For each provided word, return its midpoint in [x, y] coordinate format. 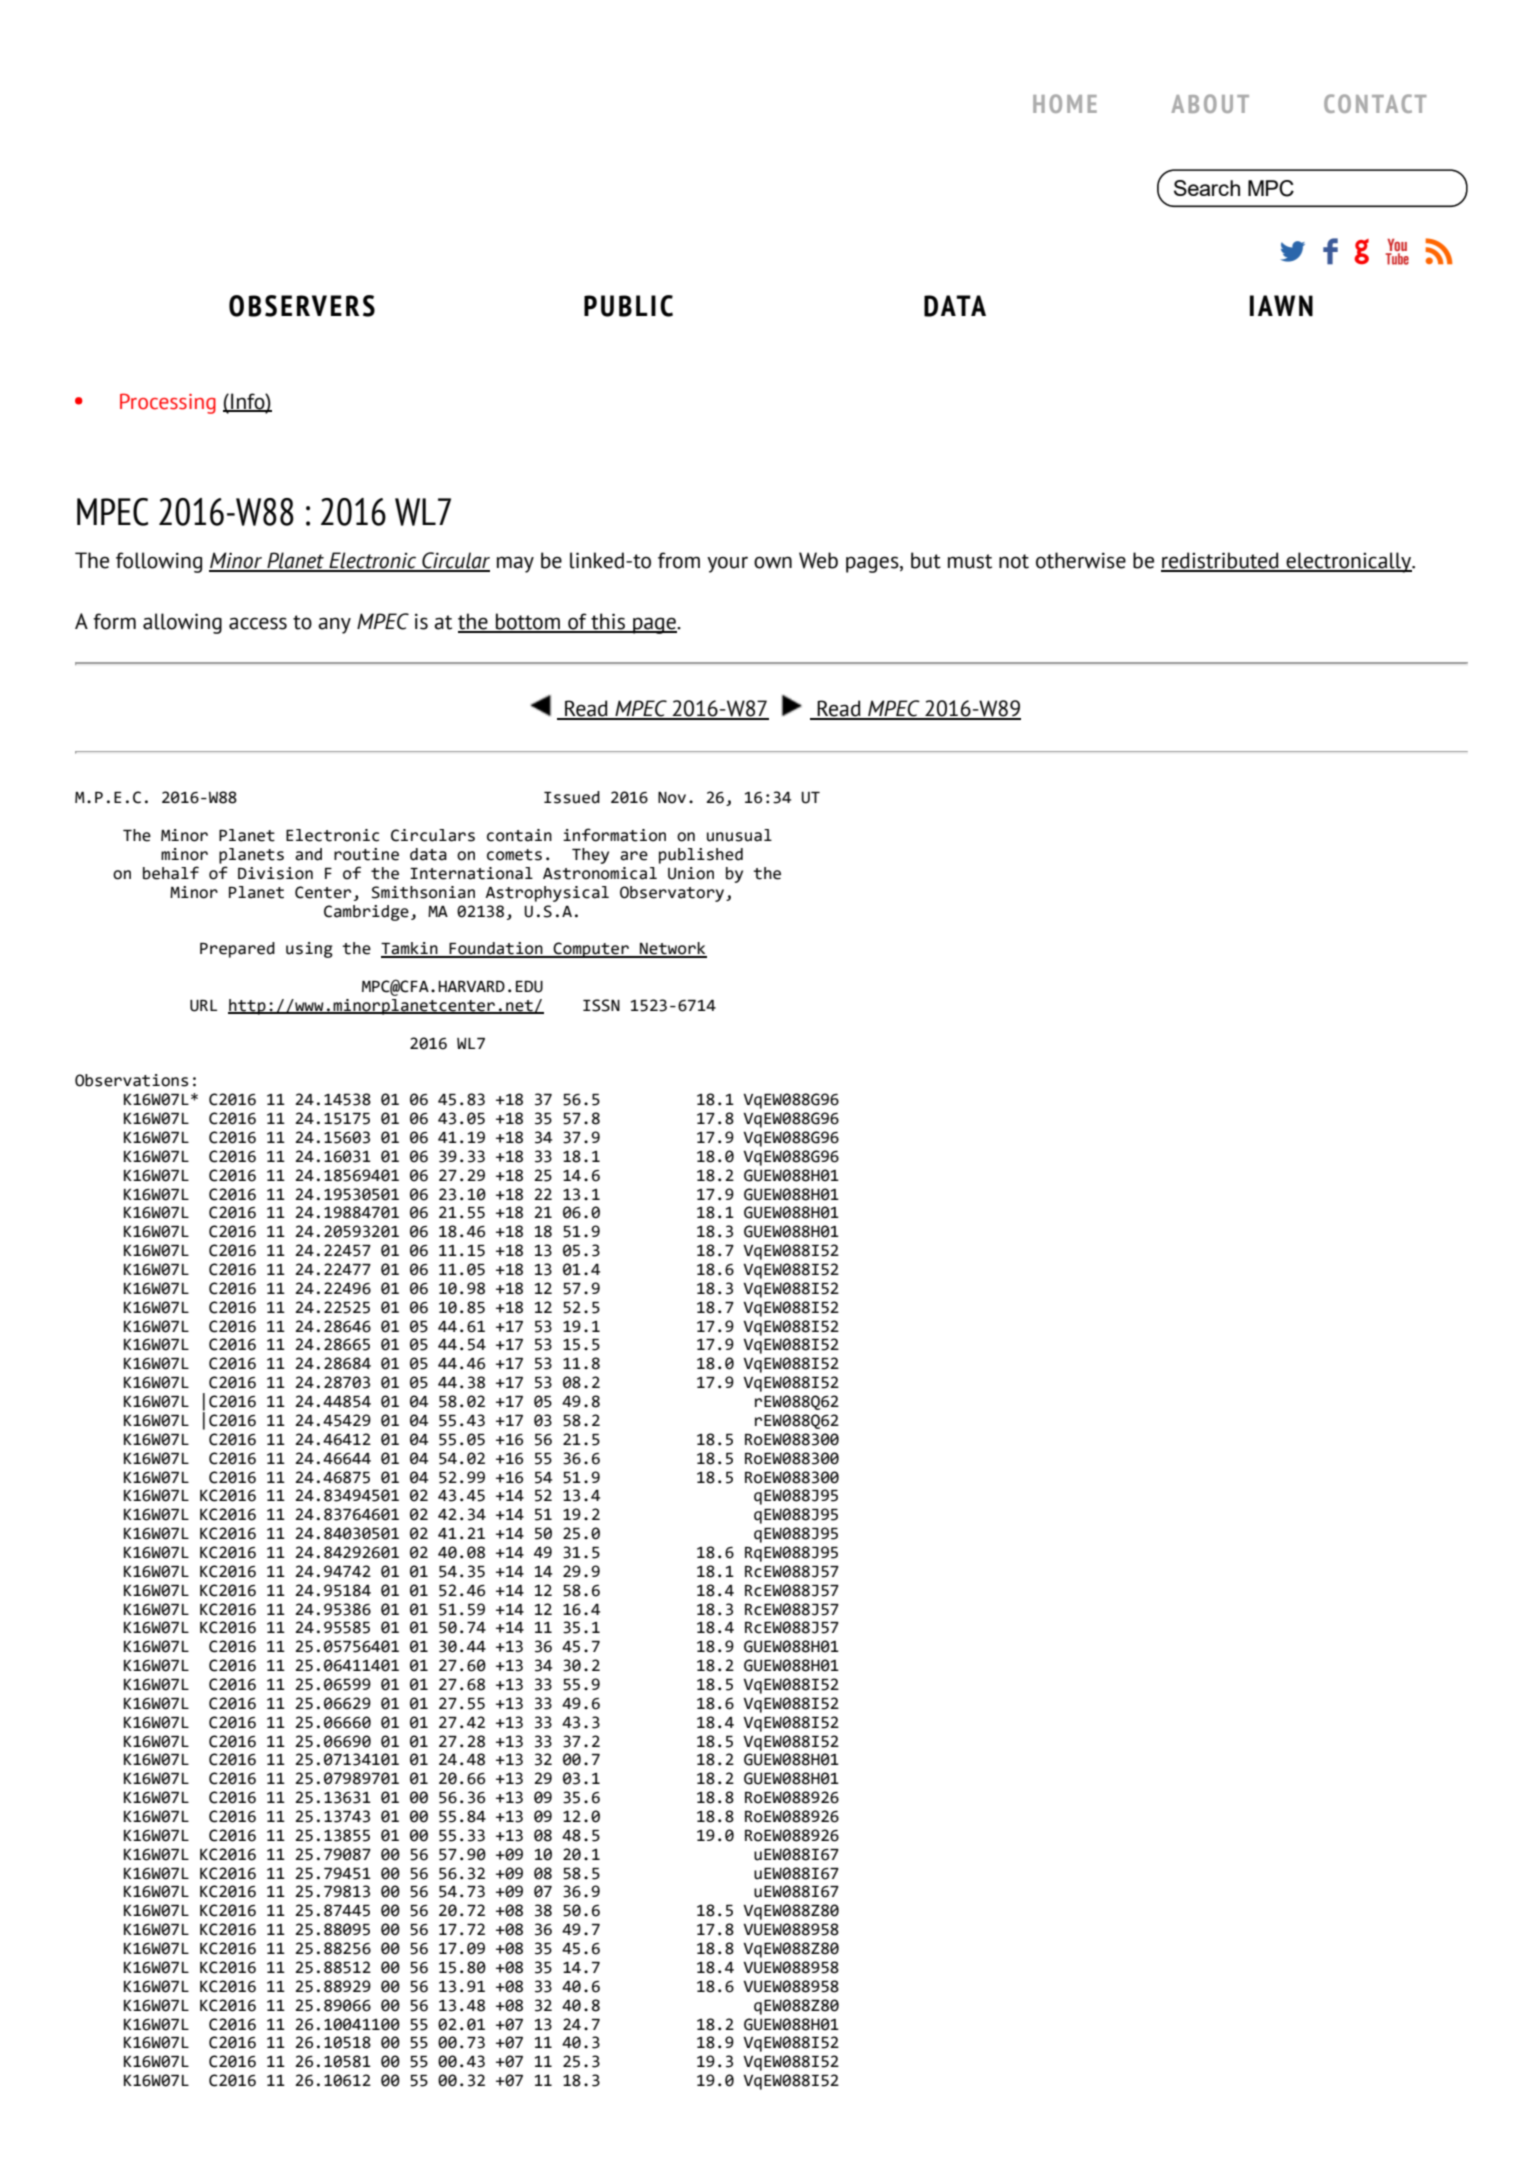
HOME [1065, 103]
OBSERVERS [302, 306]
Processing [168, 403]
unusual [739, 835]
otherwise [1081, 560]
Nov [672, 798]
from [679, 560]
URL [203, 1006]
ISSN [601, 1005]
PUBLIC [628, 306]
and [308, 854]
